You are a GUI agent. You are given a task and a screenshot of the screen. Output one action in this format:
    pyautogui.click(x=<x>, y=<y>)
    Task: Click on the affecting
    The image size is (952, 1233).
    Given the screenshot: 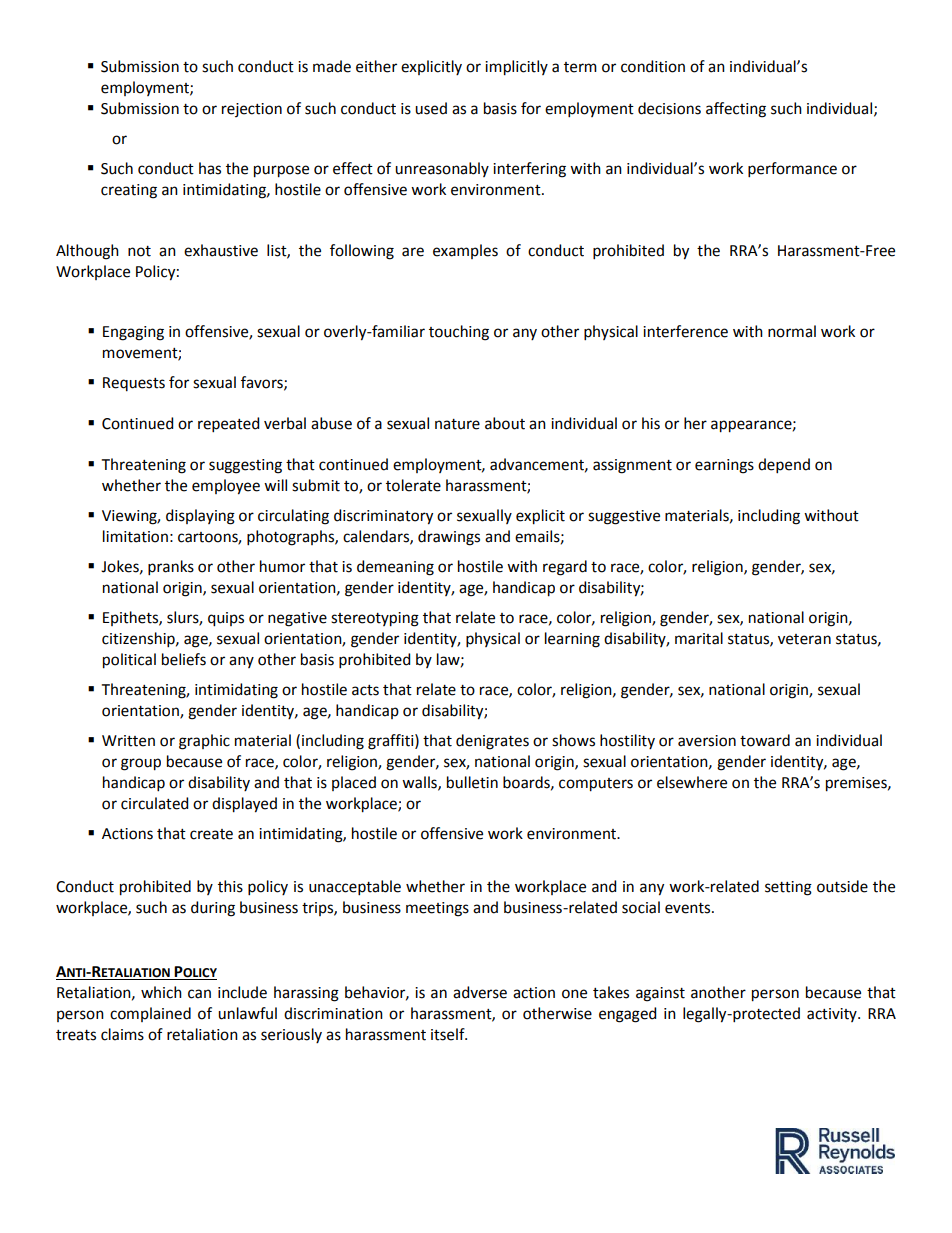 What is the action you would take?
    pyautogui.click(x=736, y=110)
